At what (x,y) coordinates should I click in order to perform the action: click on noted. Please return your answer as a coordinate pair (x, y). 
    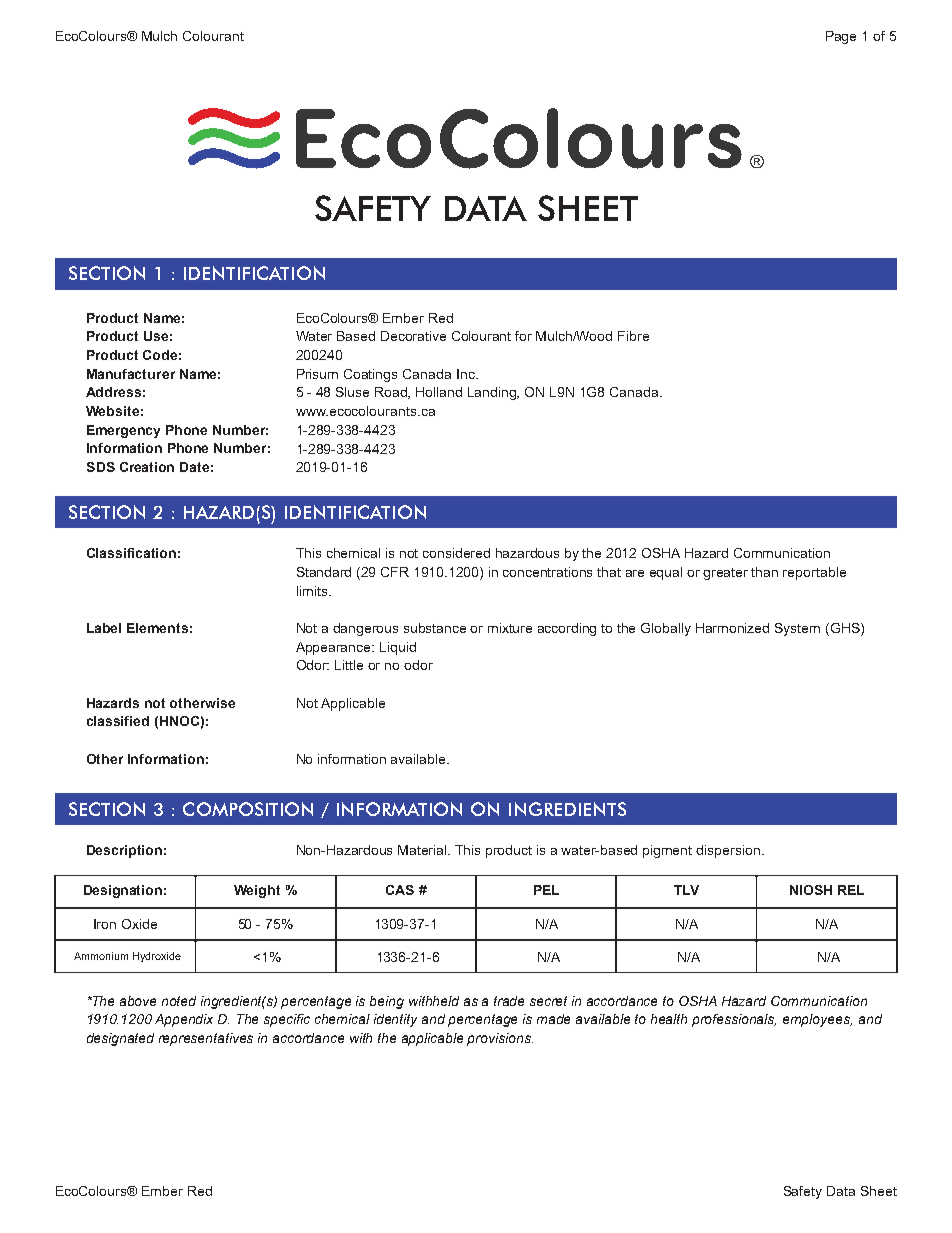
    Looking at the image, I should click on (179, 1001).
